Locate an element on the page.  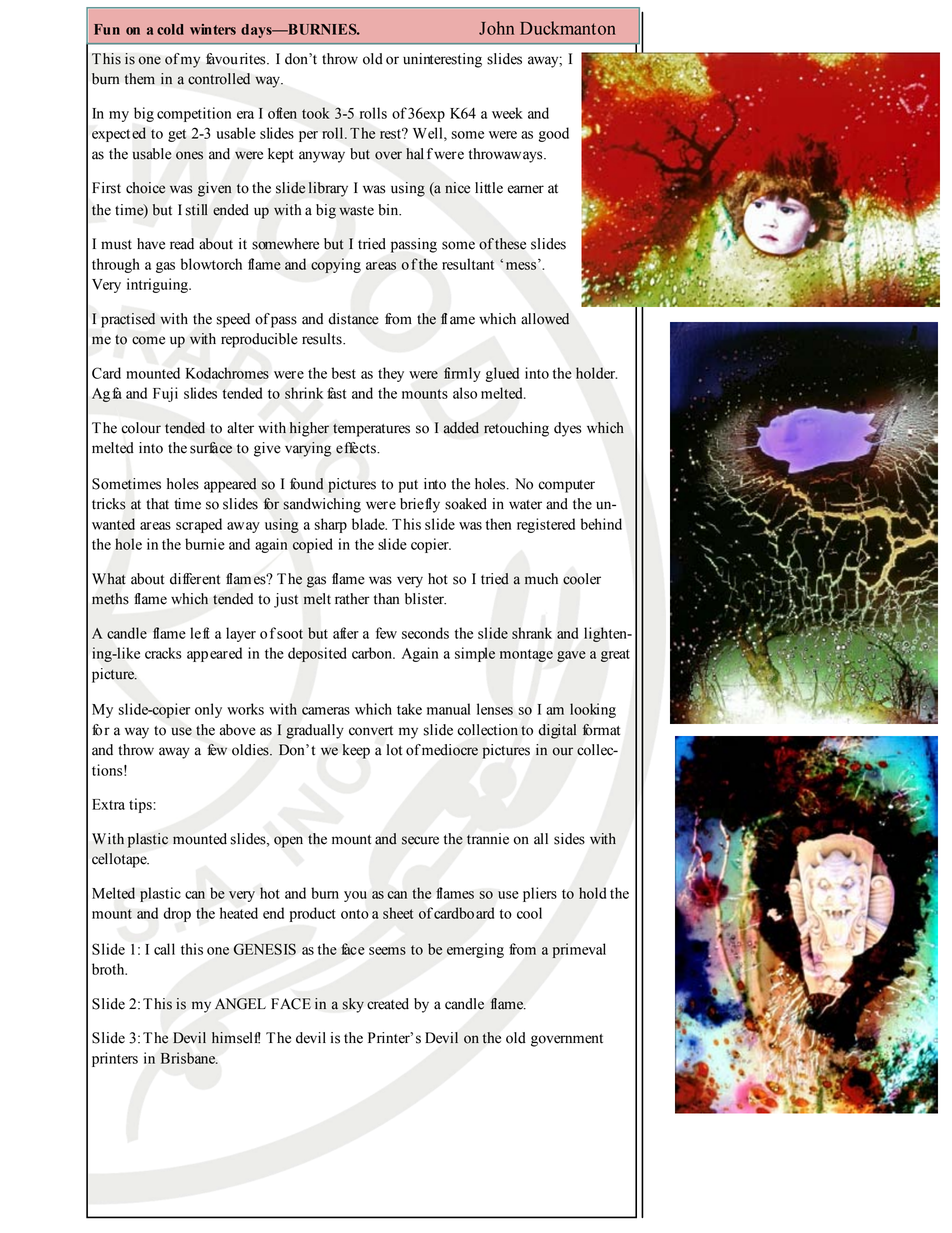
dyes is located at coordinates (568, 429).
